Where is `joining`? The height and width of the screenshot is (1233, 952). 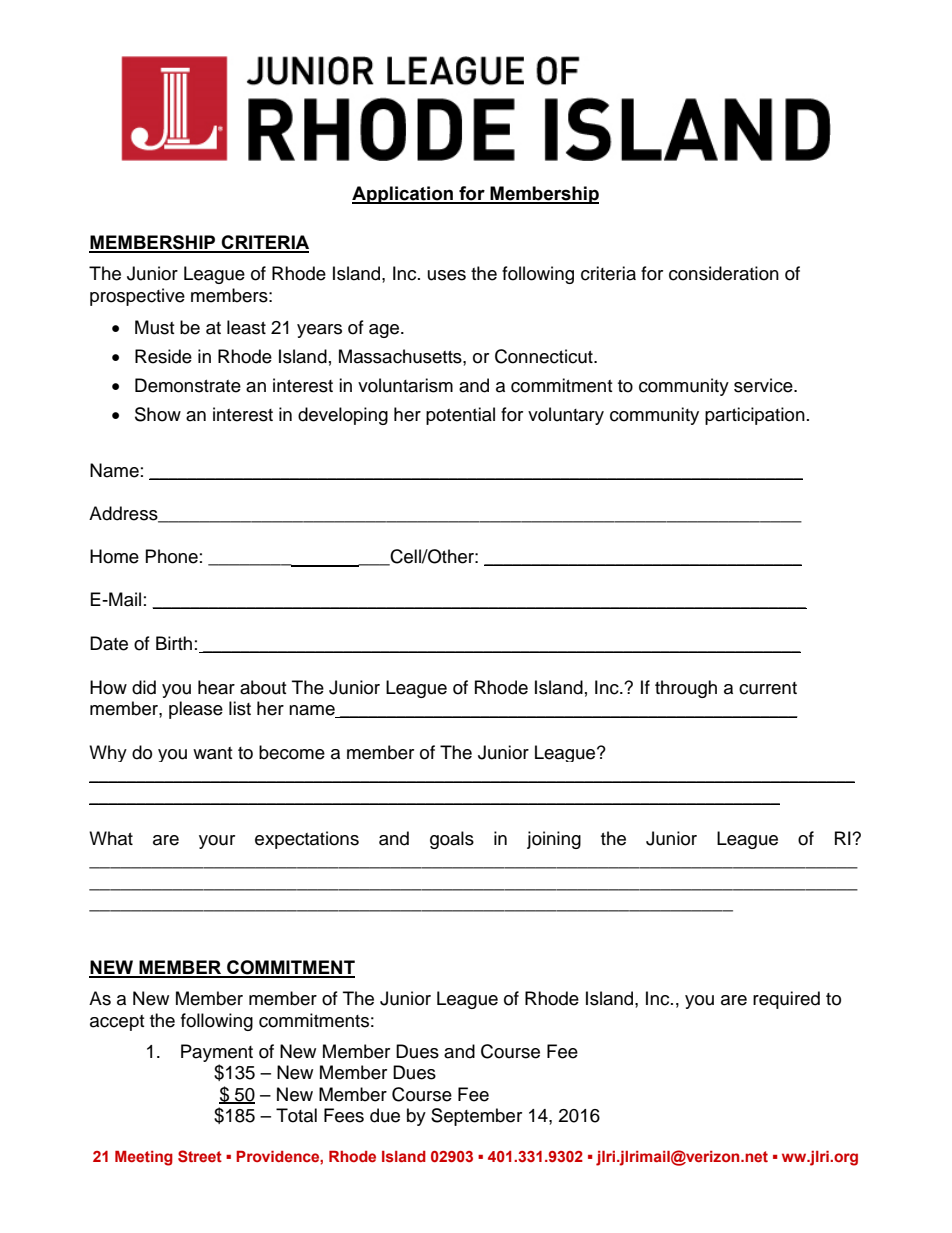
joining is located at coordinates (554, 840).
